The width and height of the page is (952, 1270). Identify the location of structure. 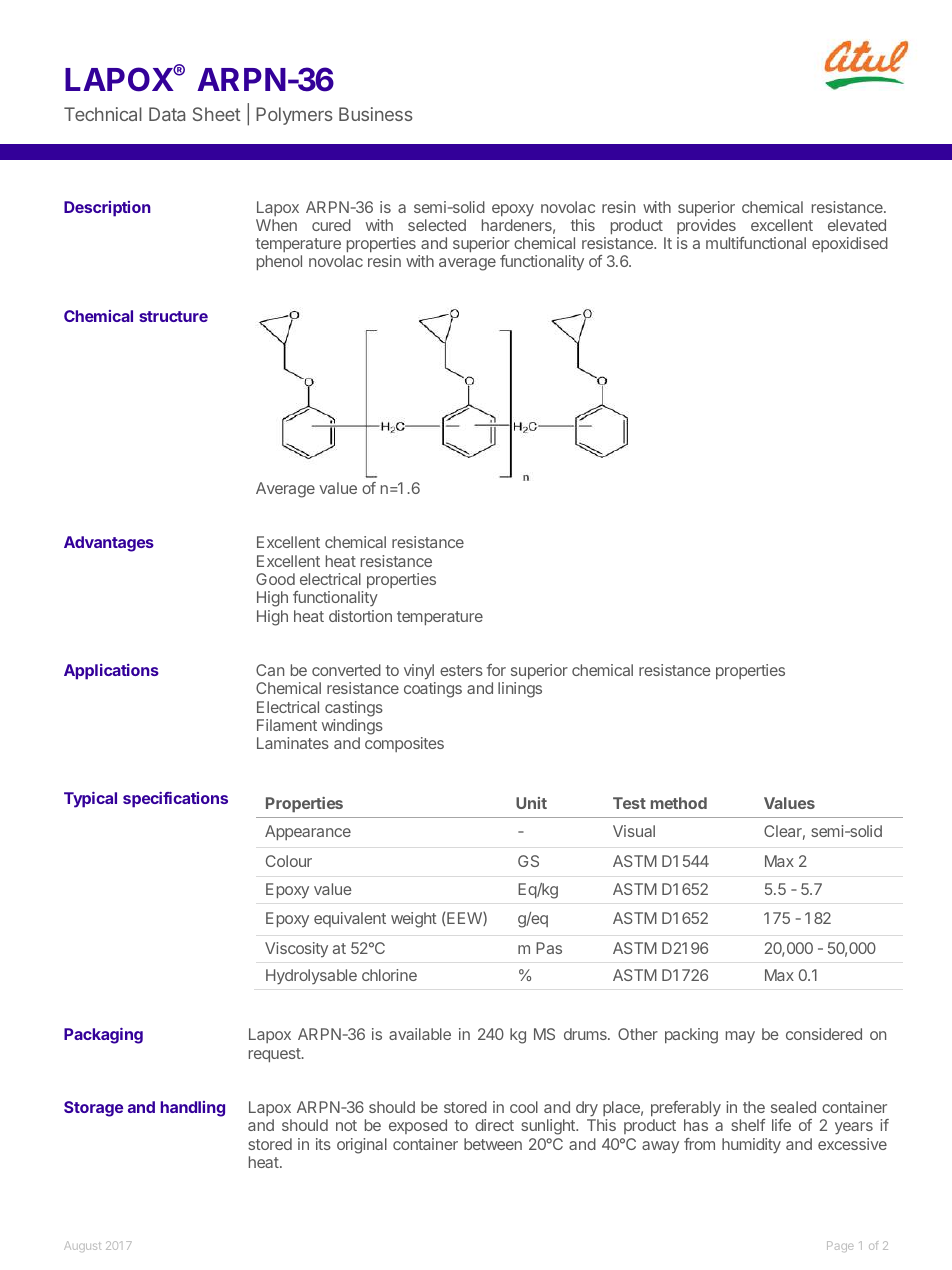
(173, 316).
